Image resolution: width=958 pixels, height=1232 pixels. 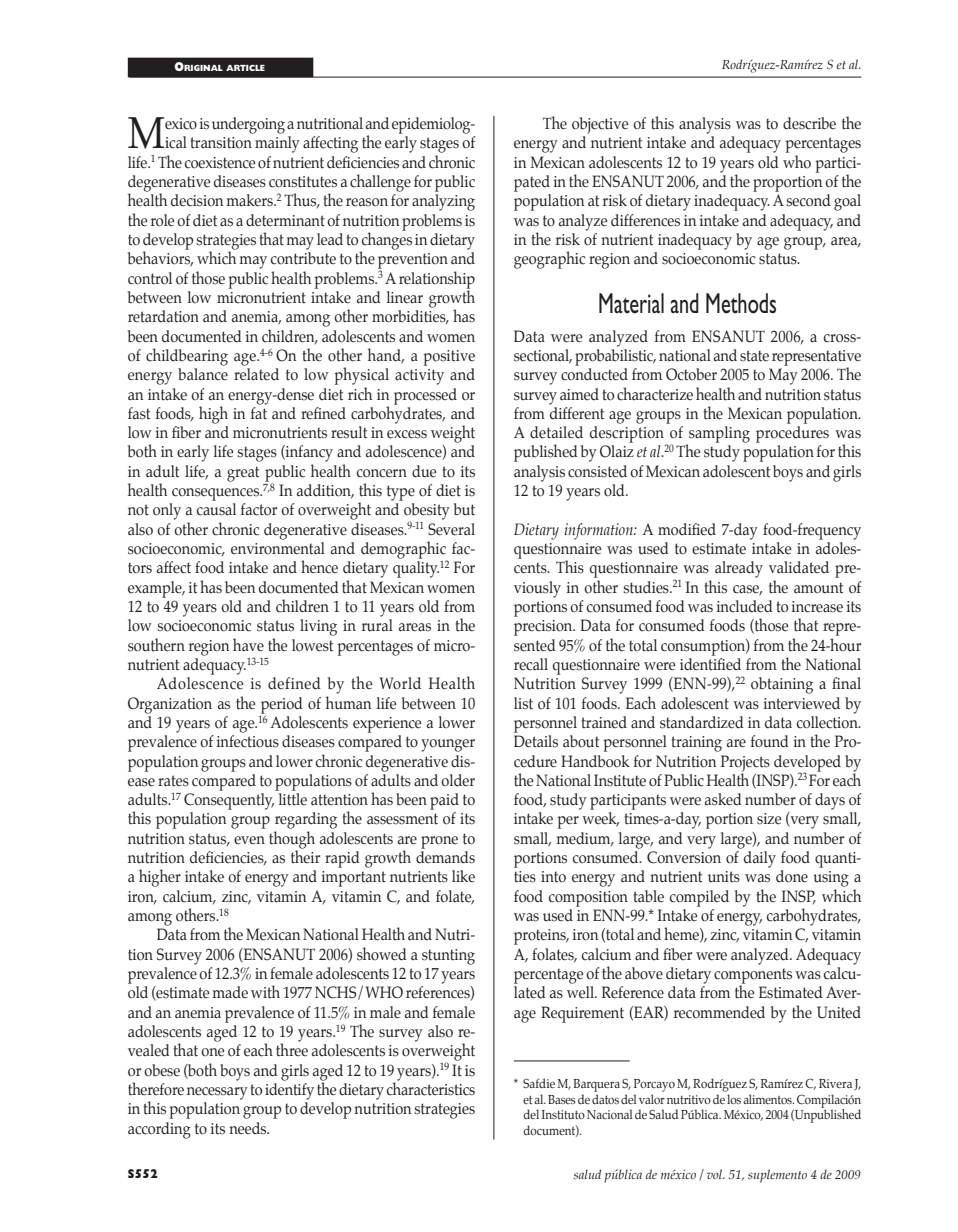 I want to click on Instituto, so click(x=563, y=1114).
